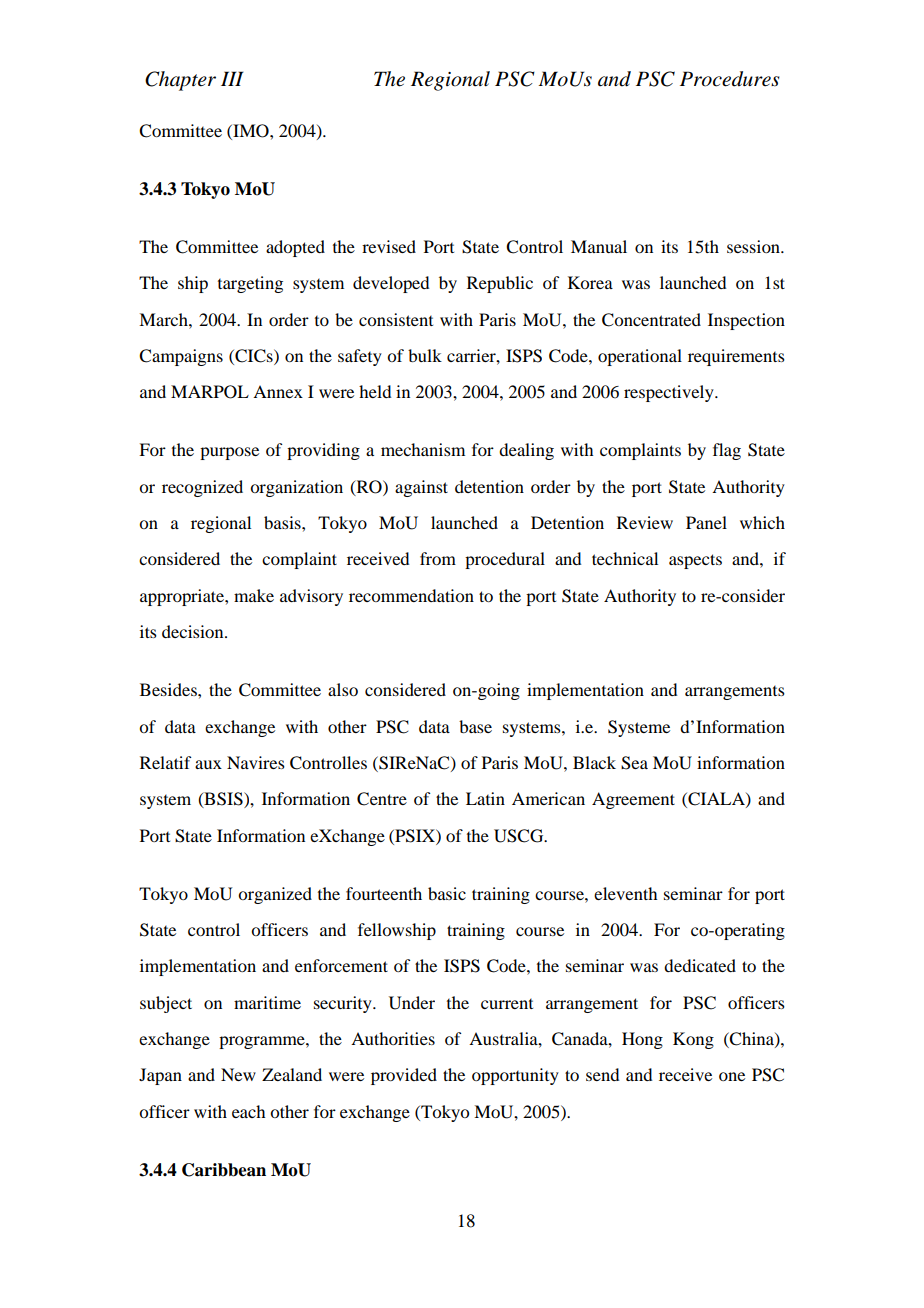  What do you see at coordinates (411, 595) in the screenshot?
I see `recommendation` at bounding box center [411, 595].
